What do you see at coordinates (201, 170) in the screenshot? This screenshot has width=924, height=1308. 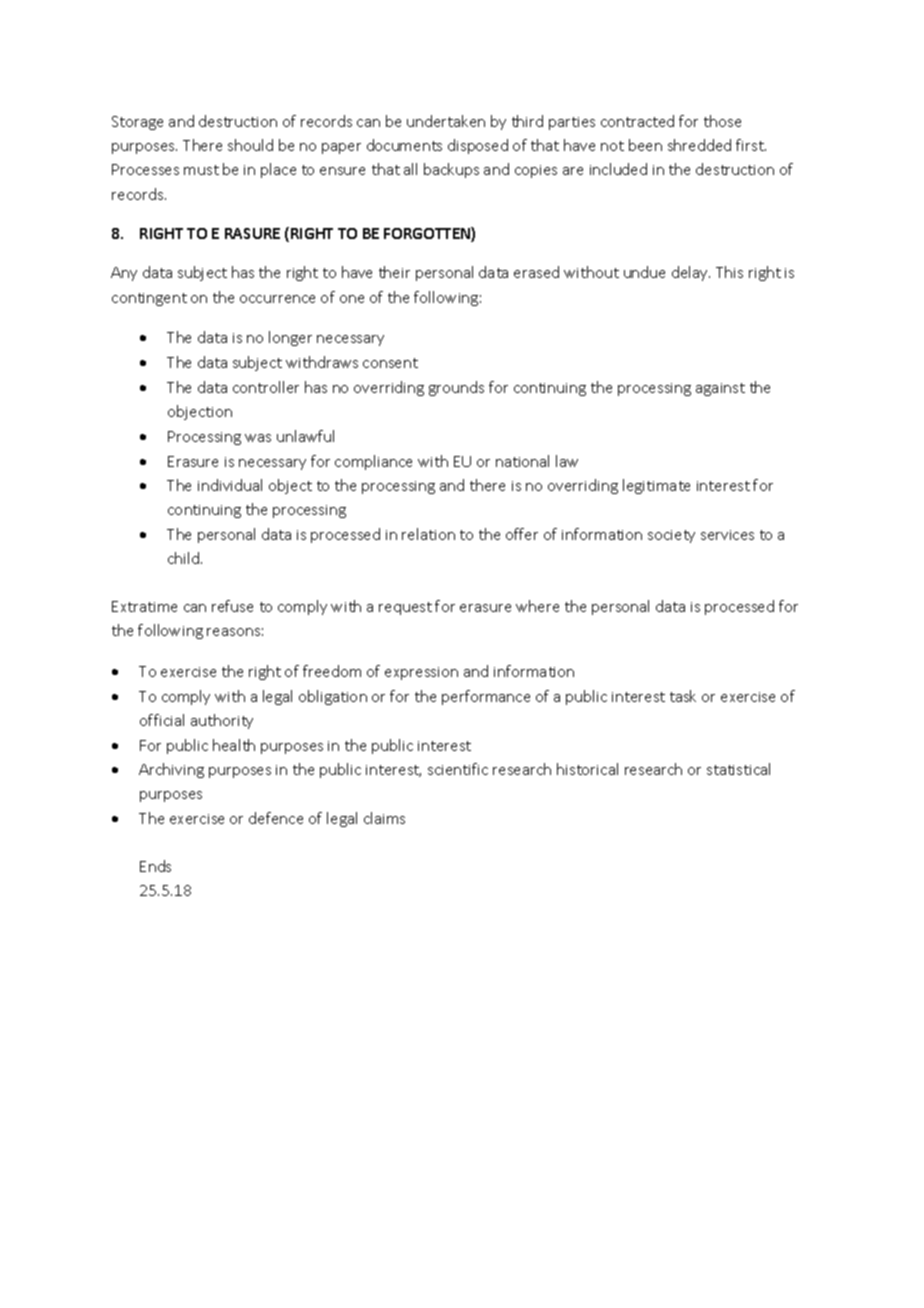 I see `must` at bounding box center [201, 170].
